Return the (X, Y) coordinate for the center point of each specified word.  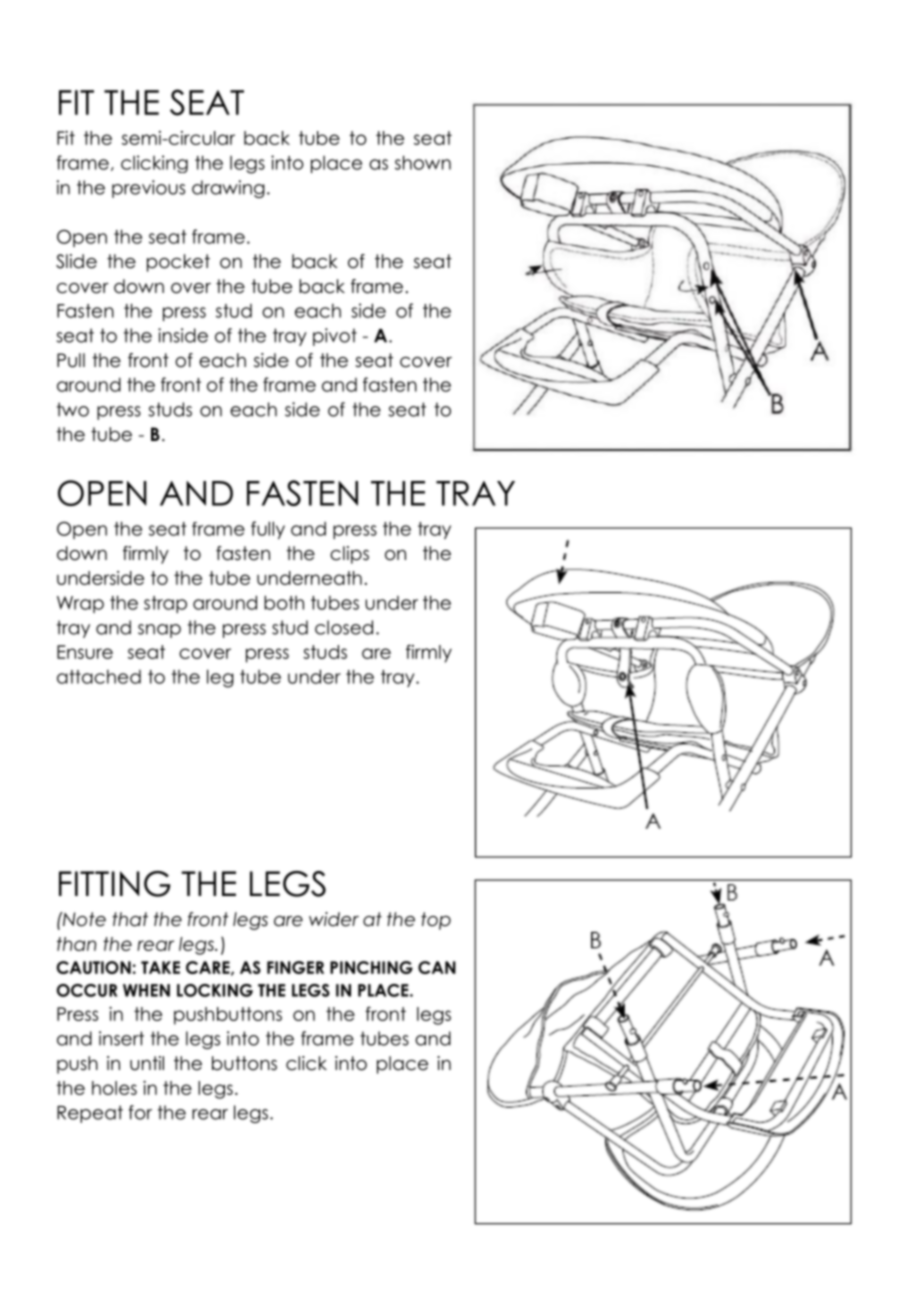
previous (148, 189)
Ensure (85, 652)
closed (344, 627)
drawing (228, 189)
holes (114, 1088)
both (284, 602)
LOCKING (215, 990)
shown (423, 162)
